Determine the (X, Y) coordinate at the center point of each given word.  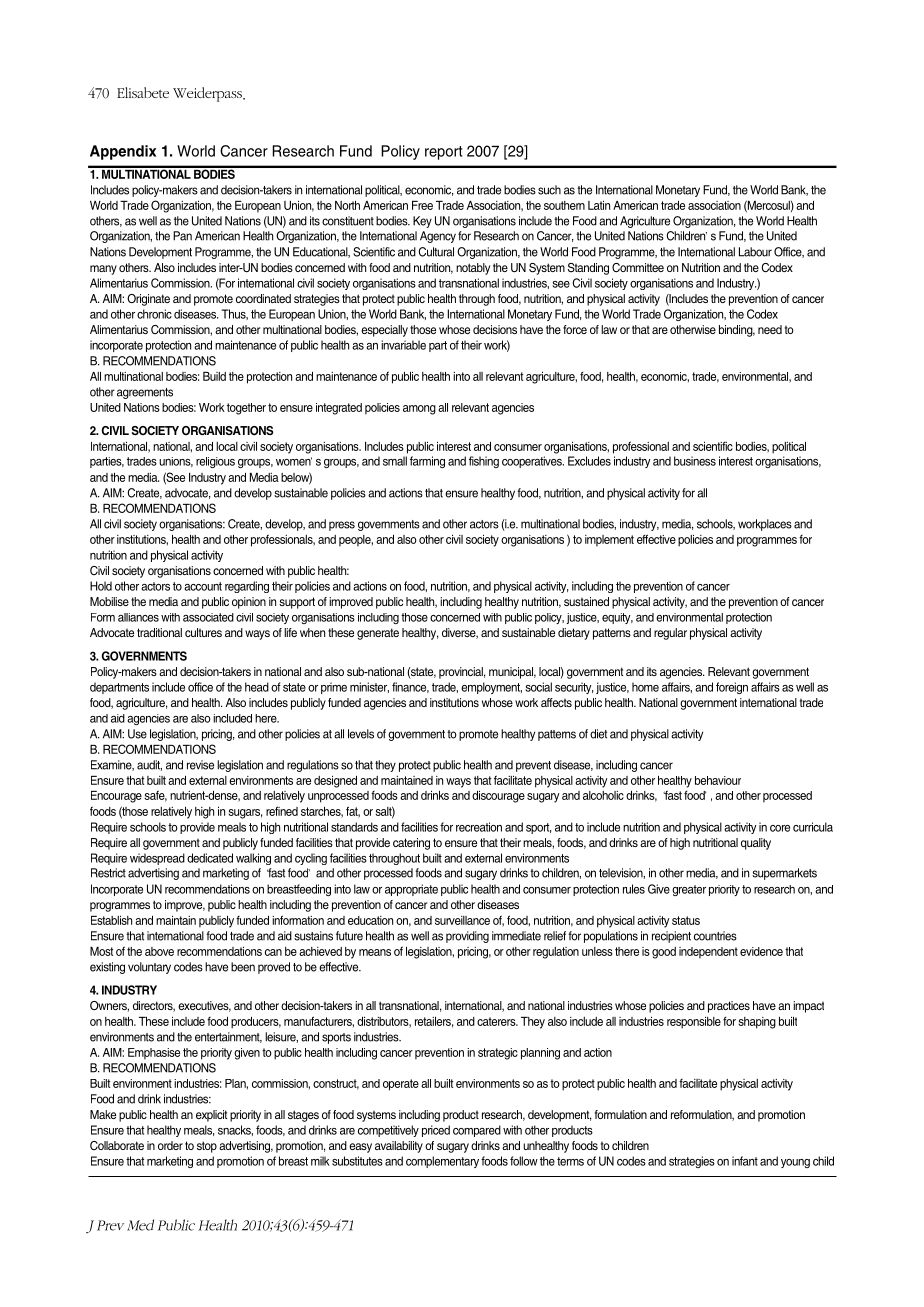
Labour (755, 252)
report (443, 153)
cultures (203, 632)
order (170, 1145)
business (695, 461)
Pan (182, 236)
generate (378, 634)
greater (689, 890)
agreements (145, 393)
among (419, 410)
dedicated (210, 858)
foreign (732, 688)
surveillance (462, 920)
